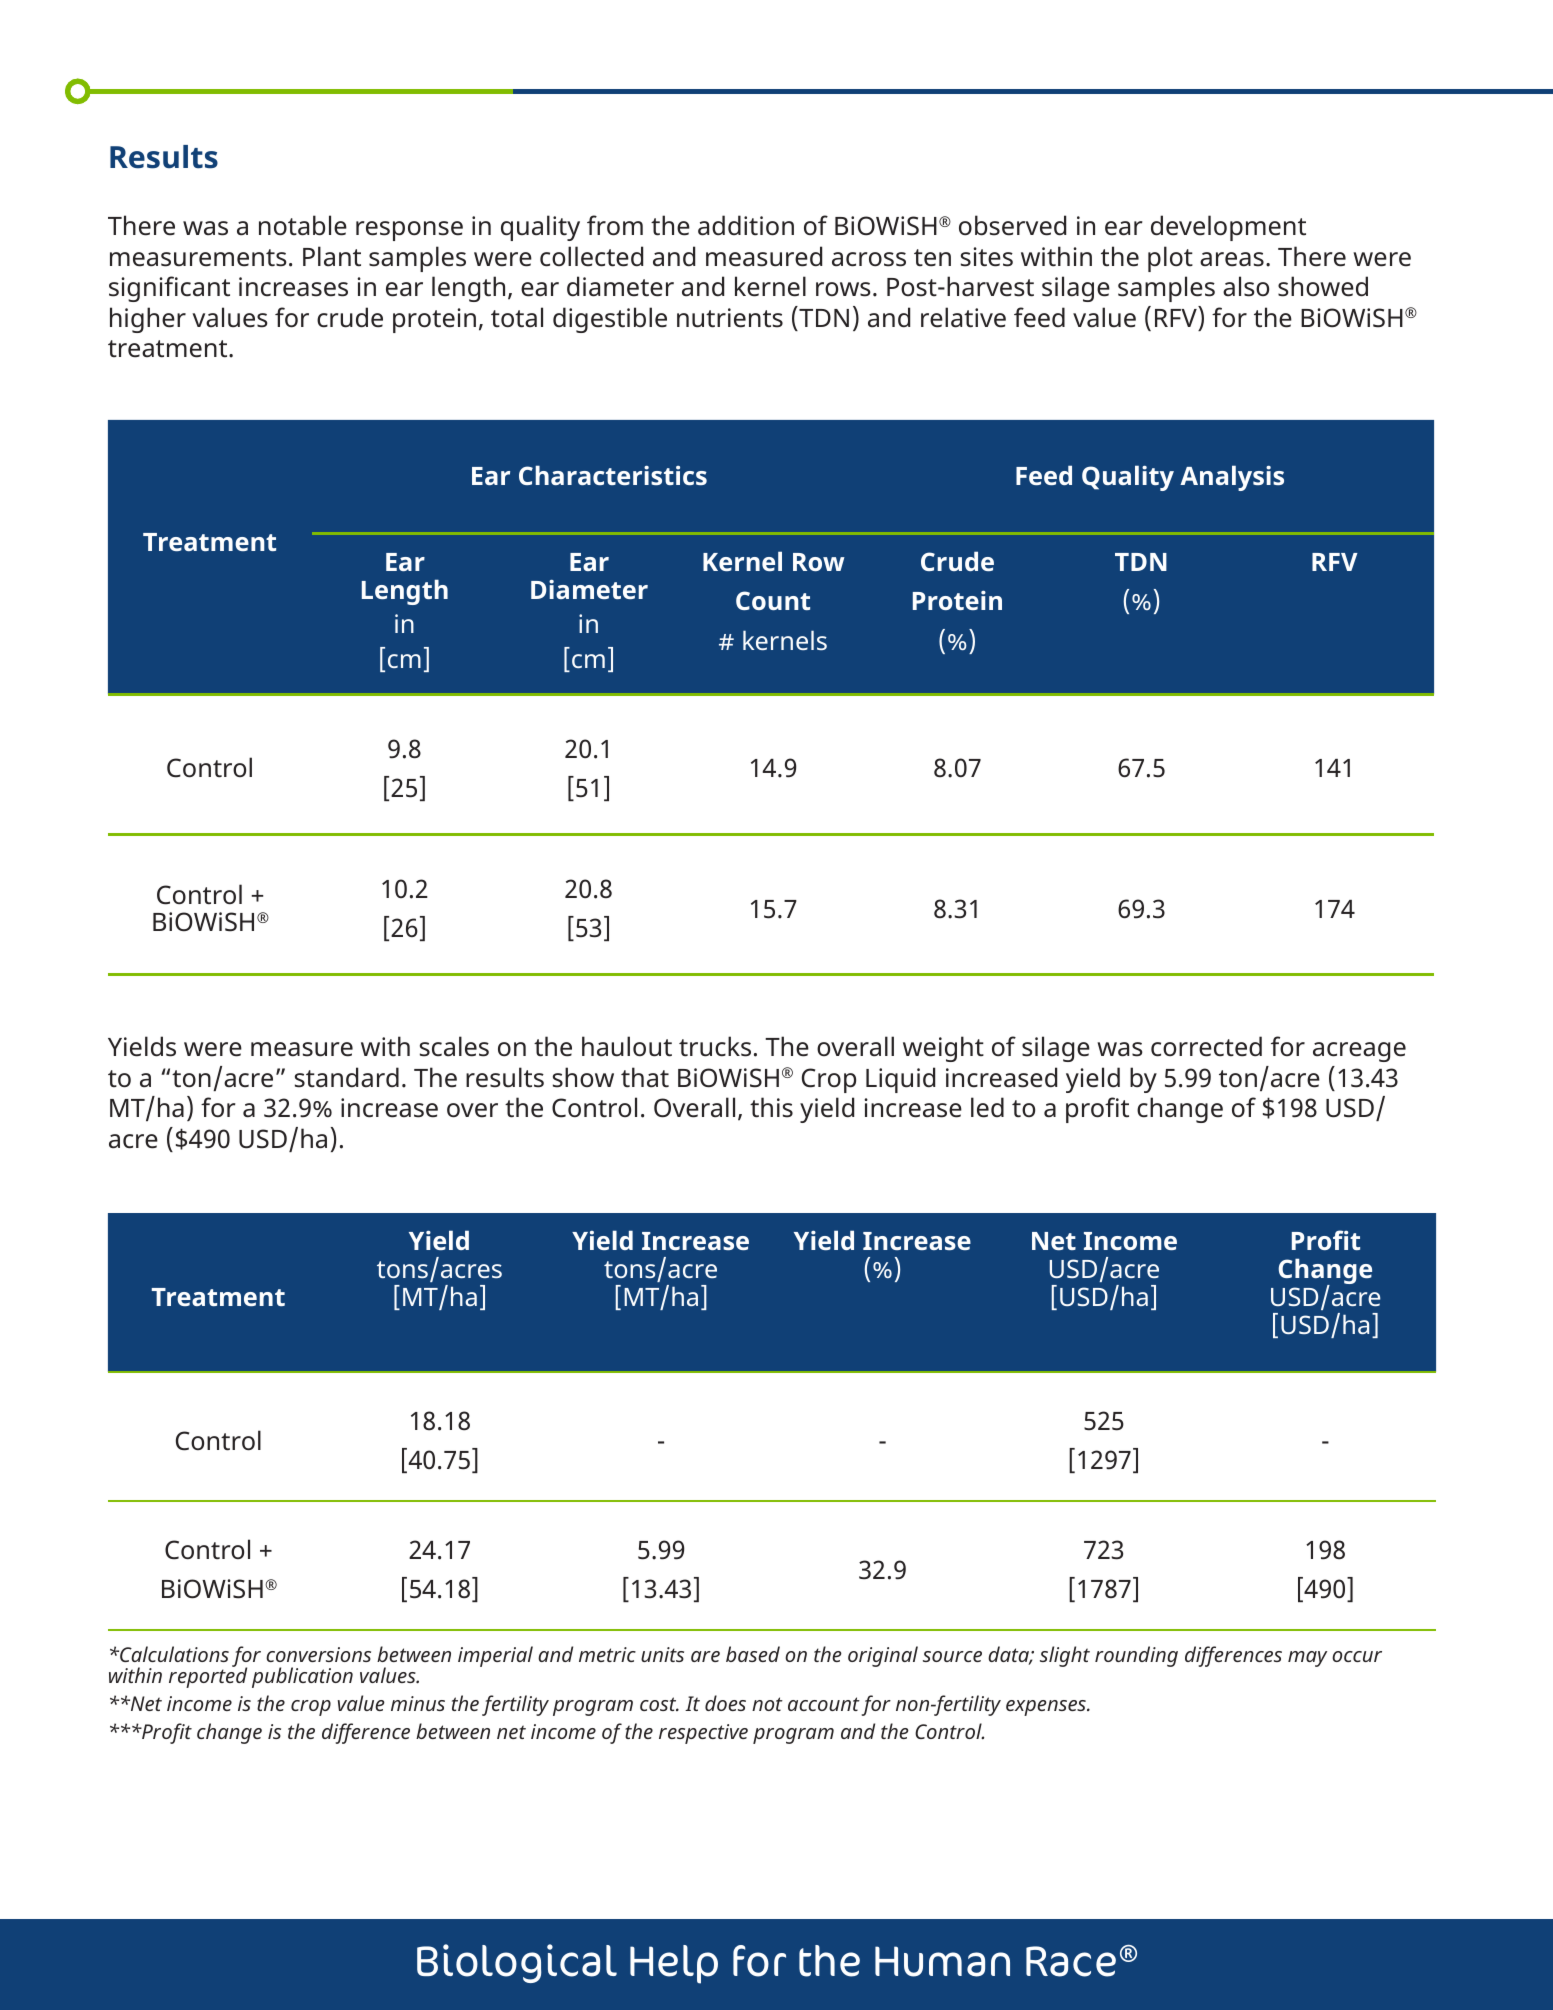 This screenshot has height=2010, width=1553. I want to click on based, so click(753, 1654).
